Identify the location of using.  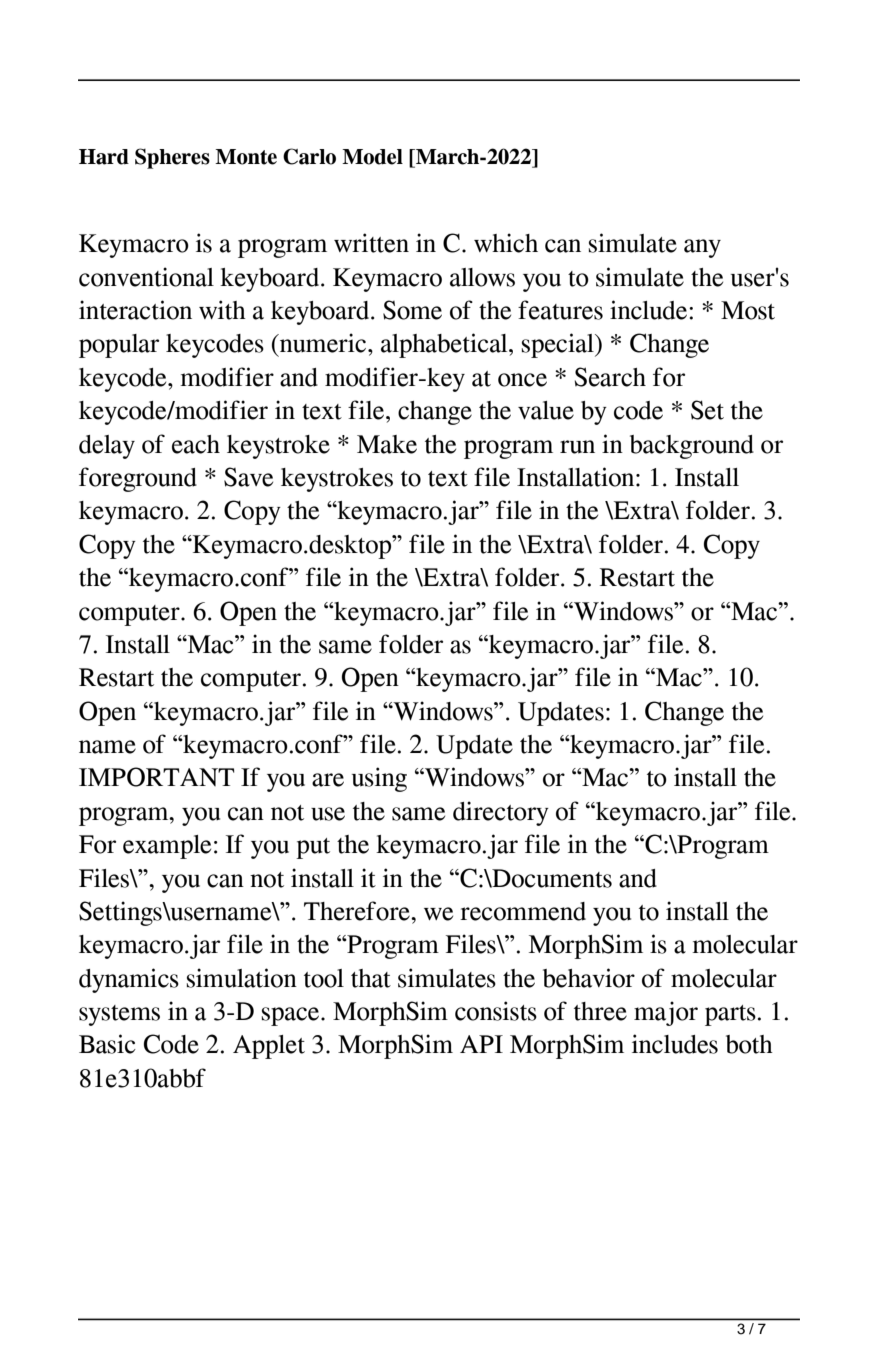
(379, 779).
